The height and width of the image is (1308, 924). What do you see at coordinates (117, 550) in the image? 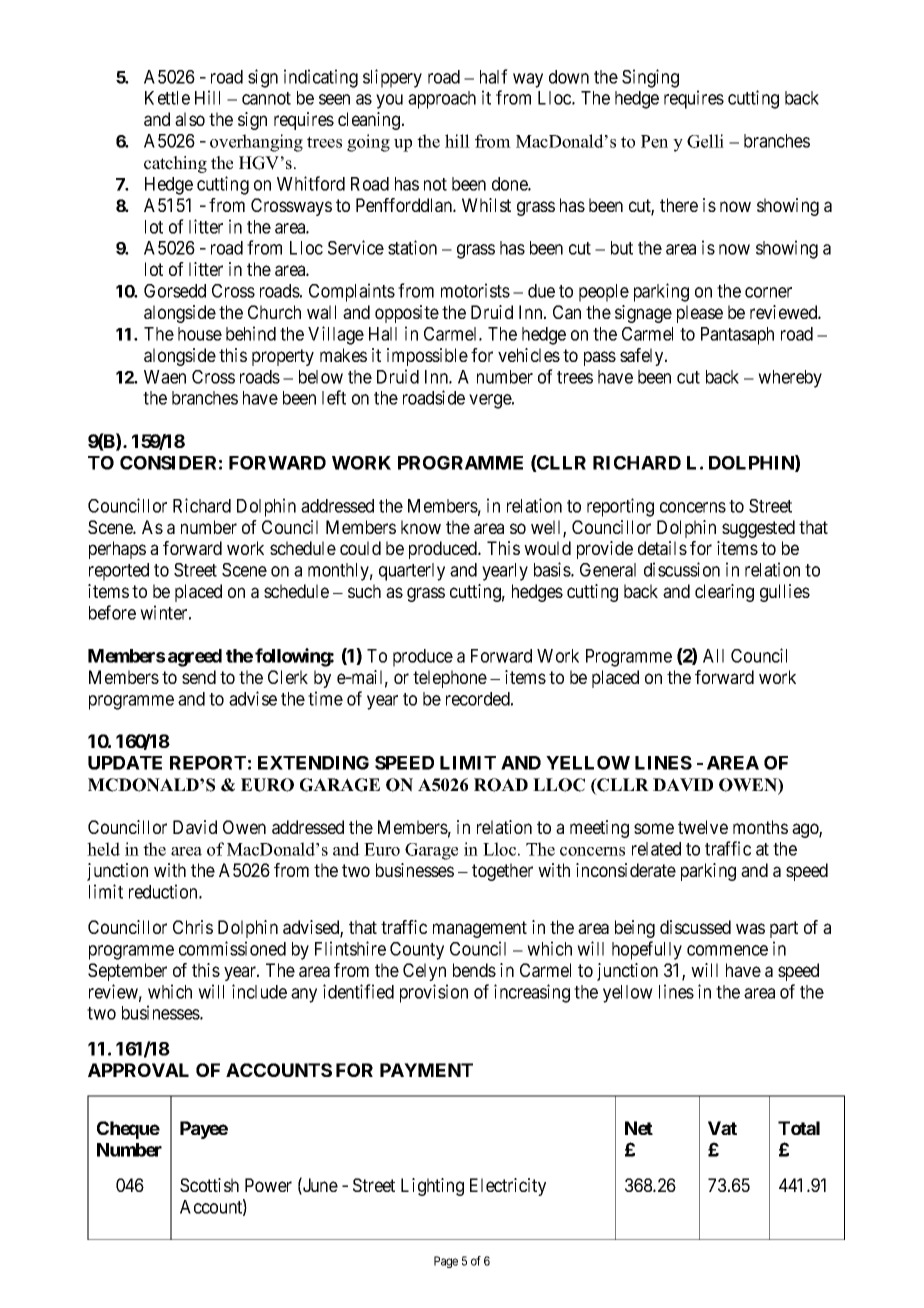
I see `perhaps` at bounding box center [117, 550].
